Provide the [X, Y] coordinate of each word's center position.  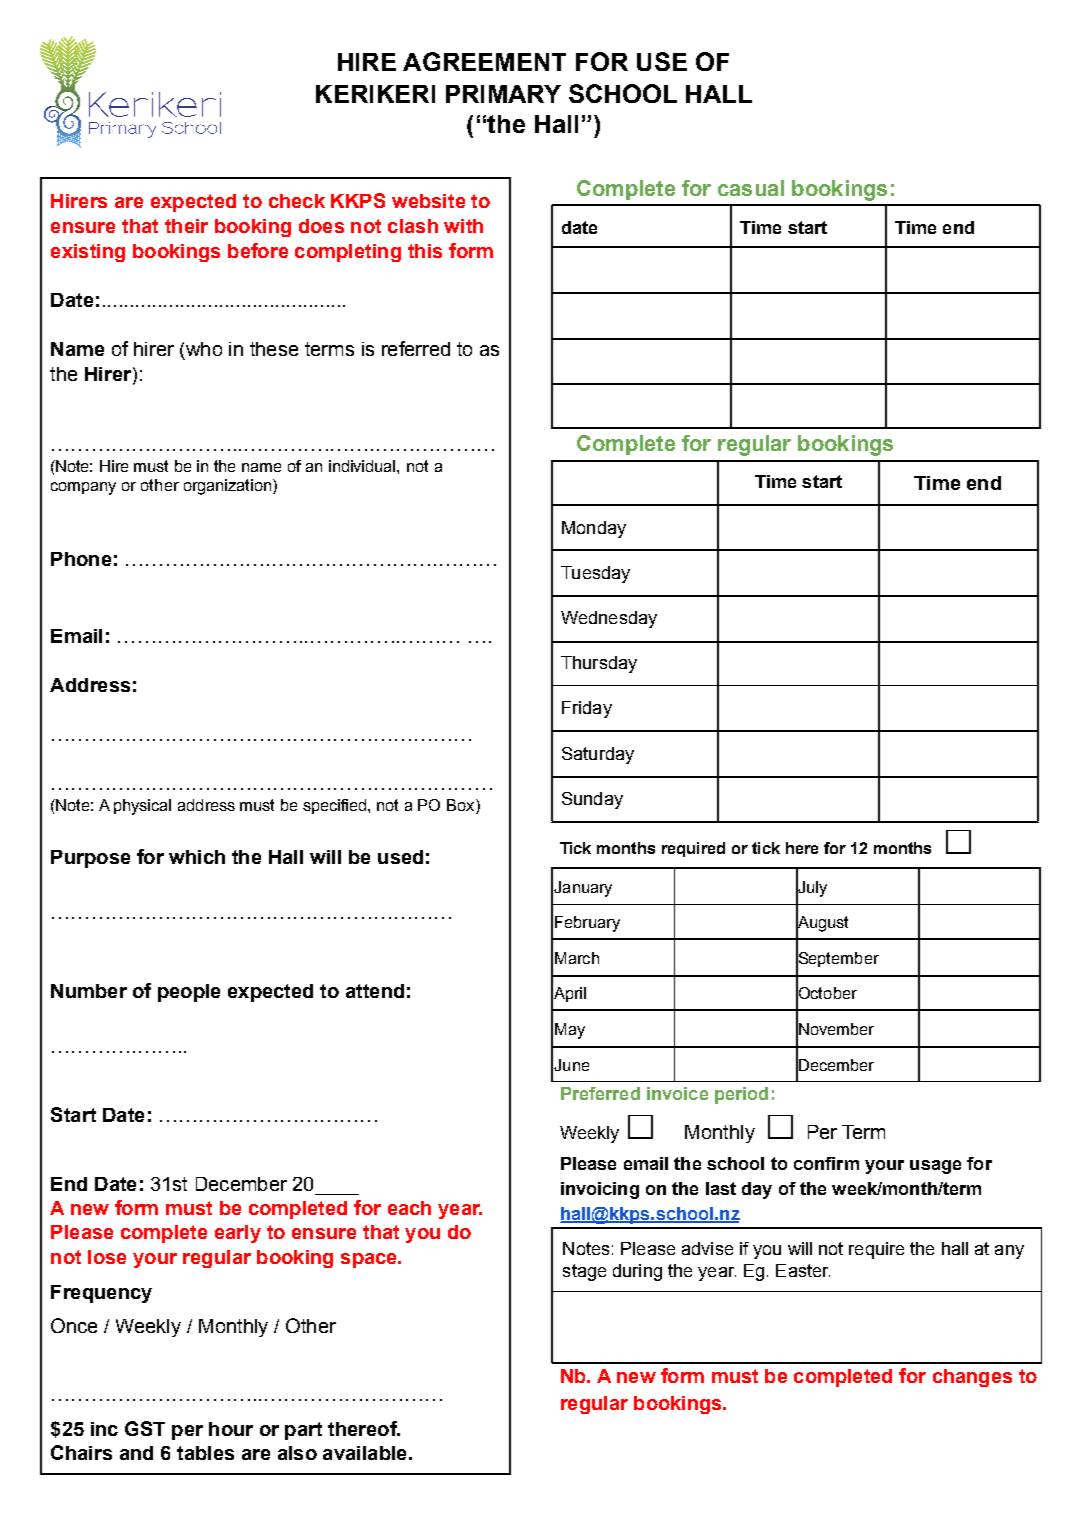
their [186, 226]
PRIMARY [503, 94]
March [577, 958]
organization [227, 487]
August [822, 924]
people [189, 993]
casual [751, 188]
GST [145, 1428]
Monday [594, 529]
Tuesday [595, 574]
